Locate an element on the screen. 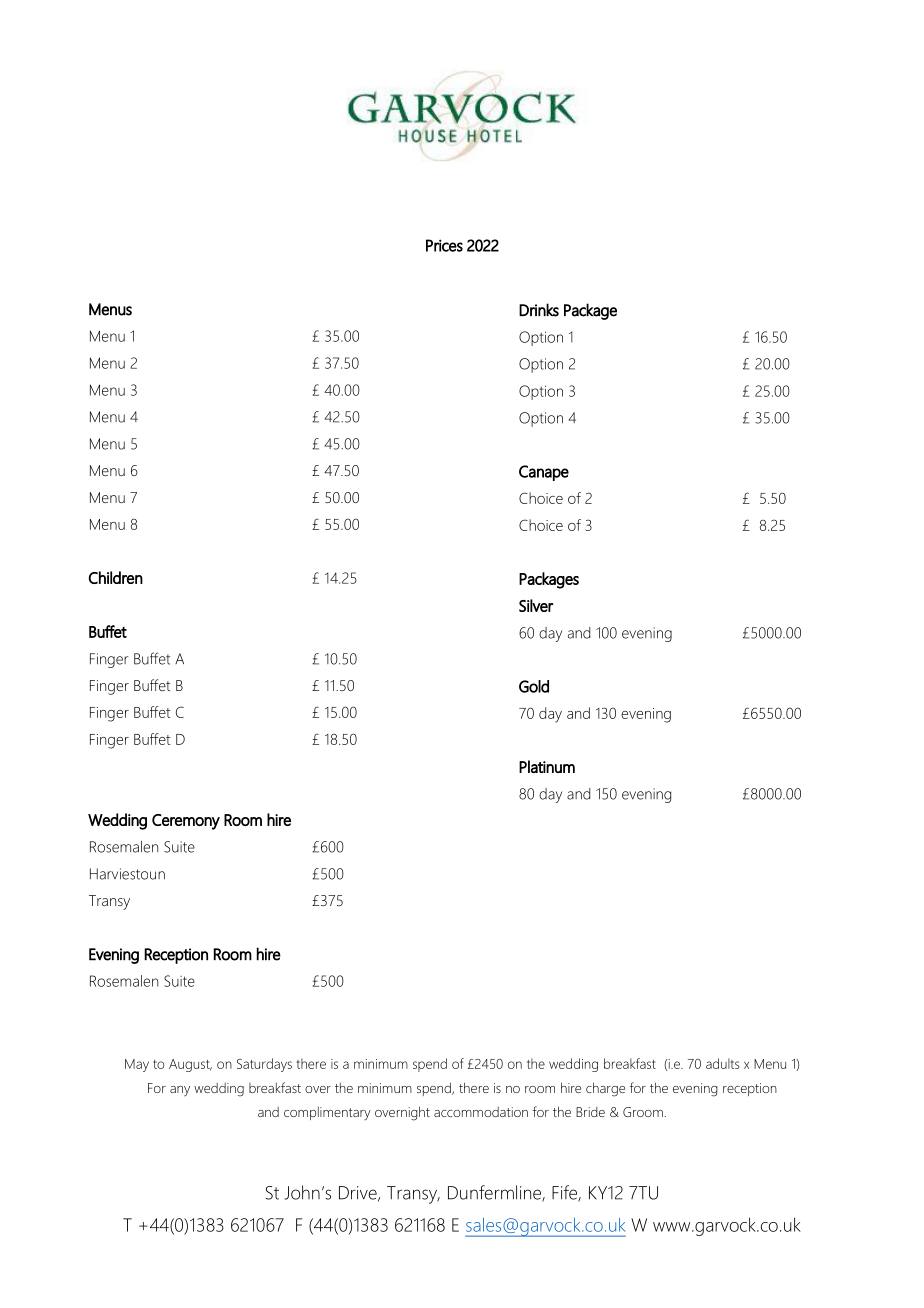 The image size is (924, 1308). Gold is located at coordinates (534, 686).
